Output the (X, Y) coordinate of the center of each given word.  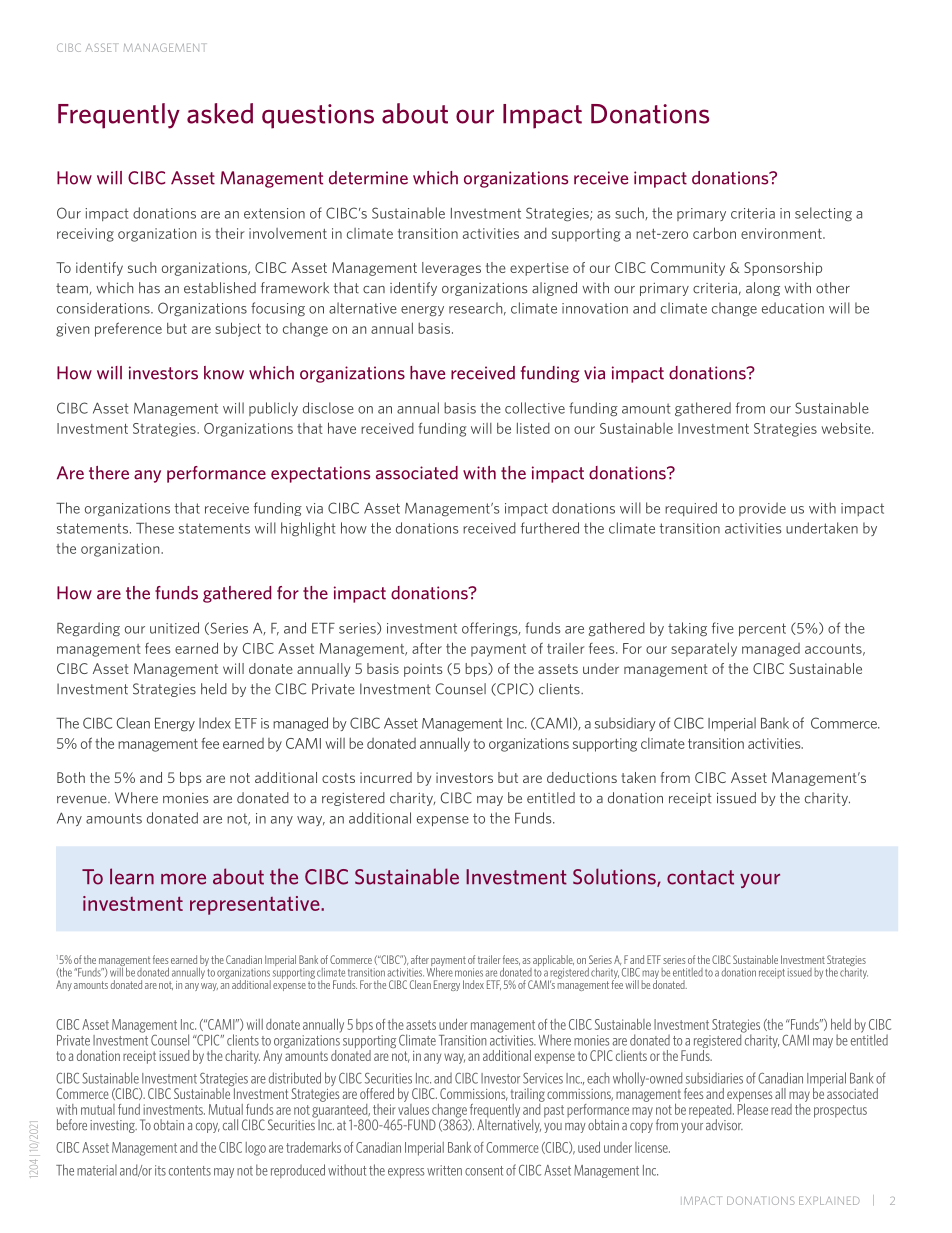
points (423, 670)
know (224, 373)
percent (762, 629)
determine (368, 178)
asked (220, 113)
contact (700, 877)
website (847, 428)
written (444, 1170)
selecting (823, 214)
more (183, 879)
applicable (552, 962)
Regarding (88, 629)
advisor (724, 1125)
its (160, 1170)
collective (535, 408)
